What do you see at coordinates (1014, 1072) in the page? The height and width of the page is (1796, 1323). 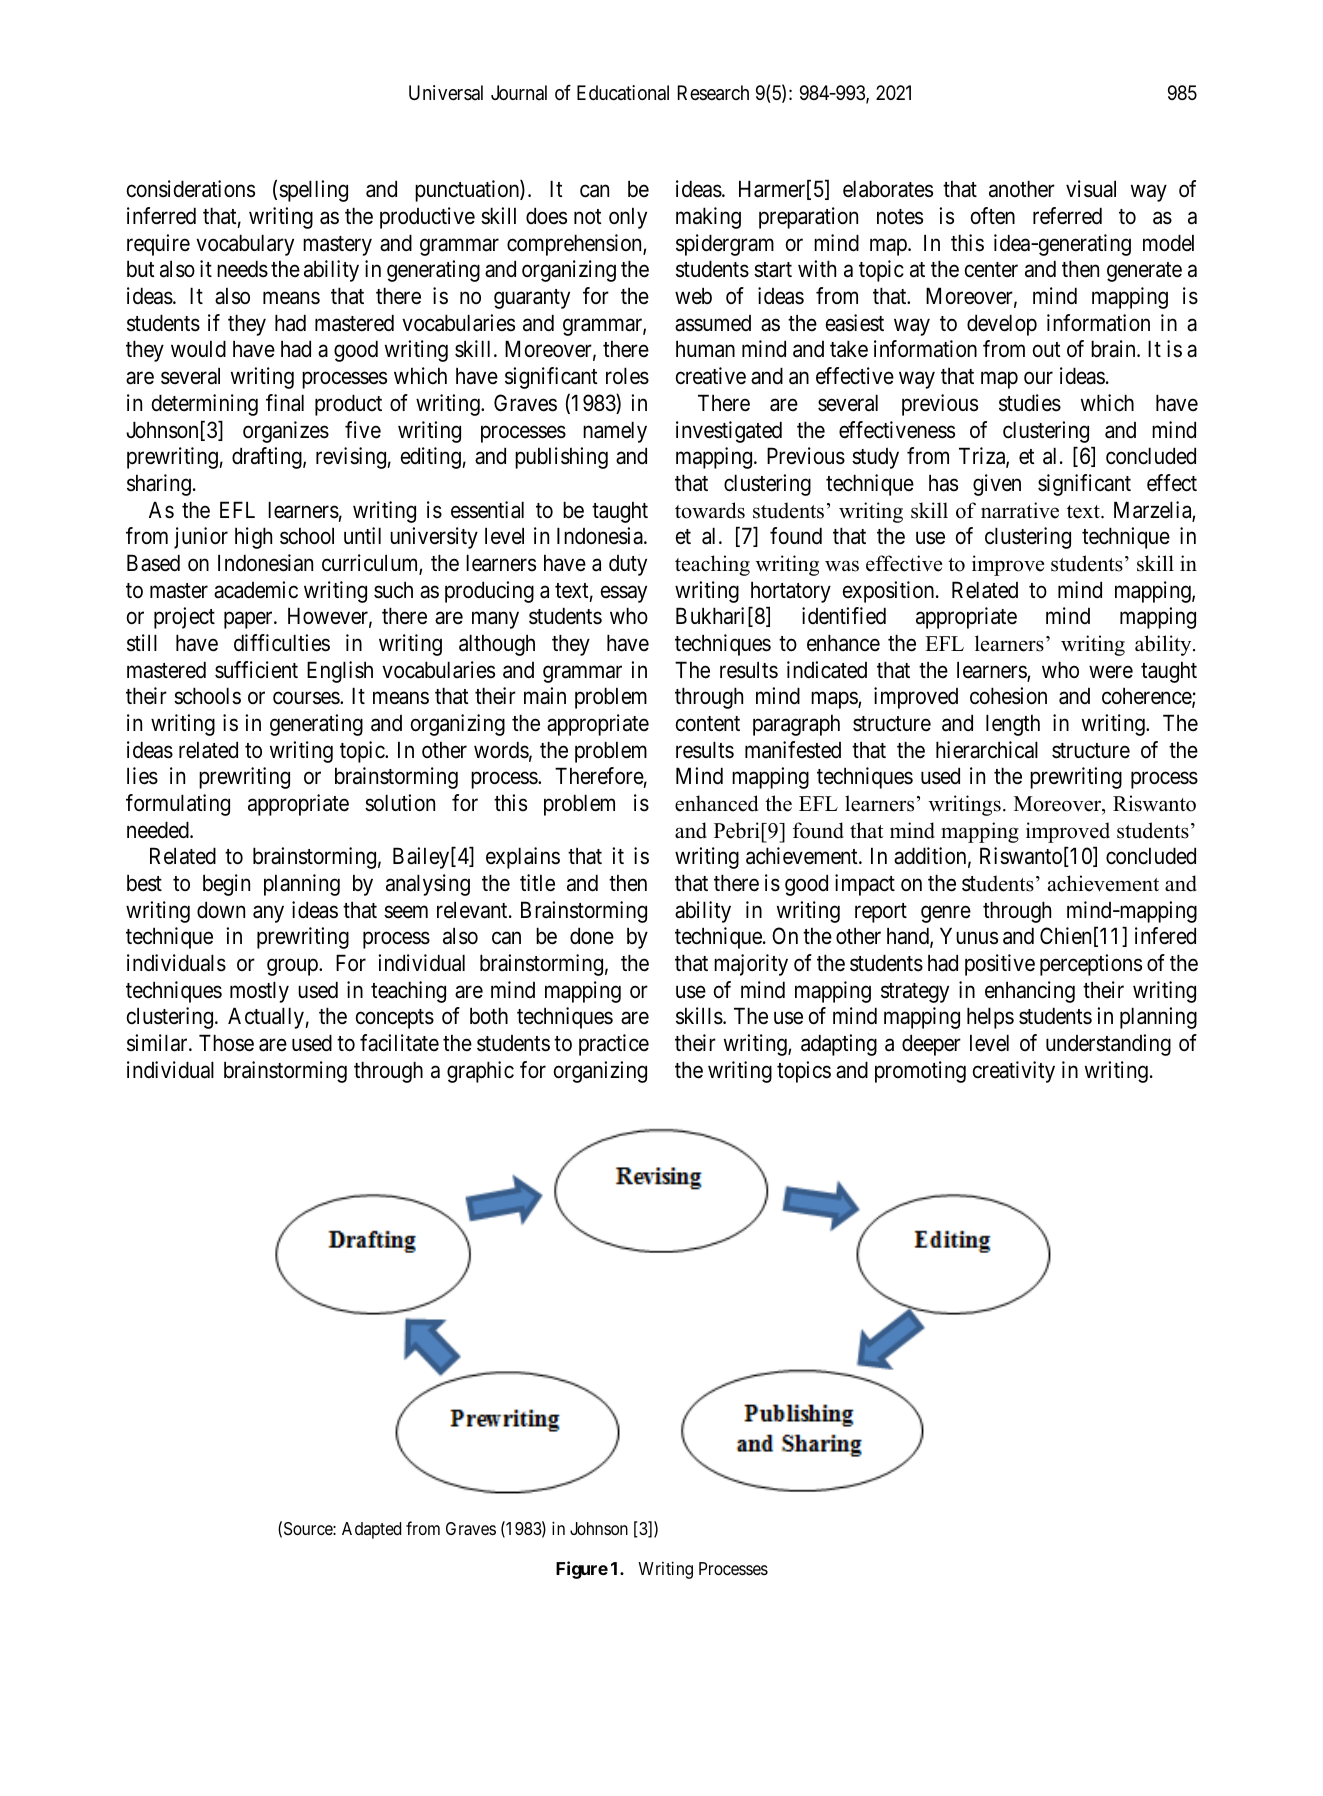 I see `creativity` at bounding box center [1014, 1072].
